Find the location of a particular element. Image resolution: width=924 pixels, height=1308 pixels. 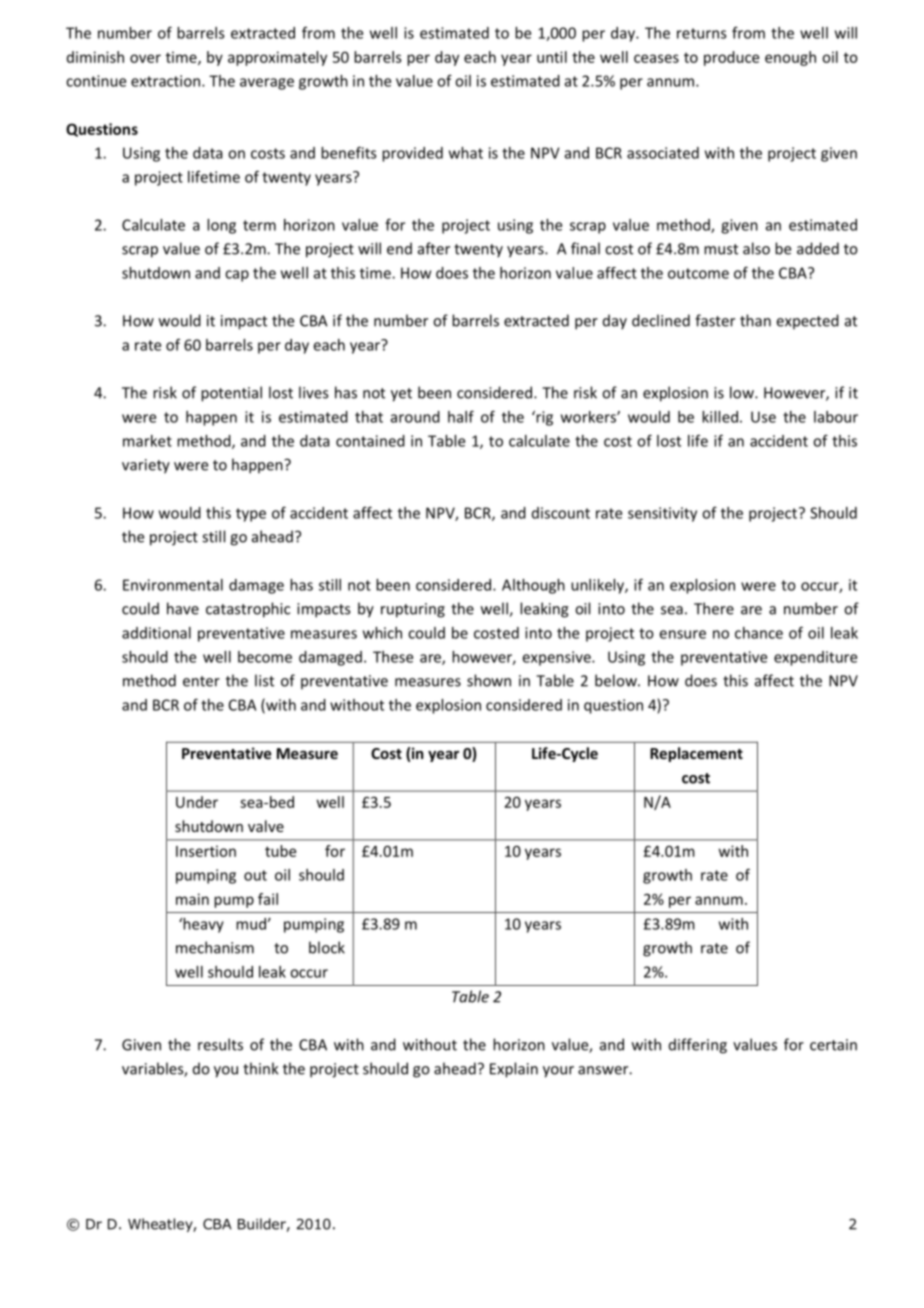

Under is located at coordinates (197, 802).
